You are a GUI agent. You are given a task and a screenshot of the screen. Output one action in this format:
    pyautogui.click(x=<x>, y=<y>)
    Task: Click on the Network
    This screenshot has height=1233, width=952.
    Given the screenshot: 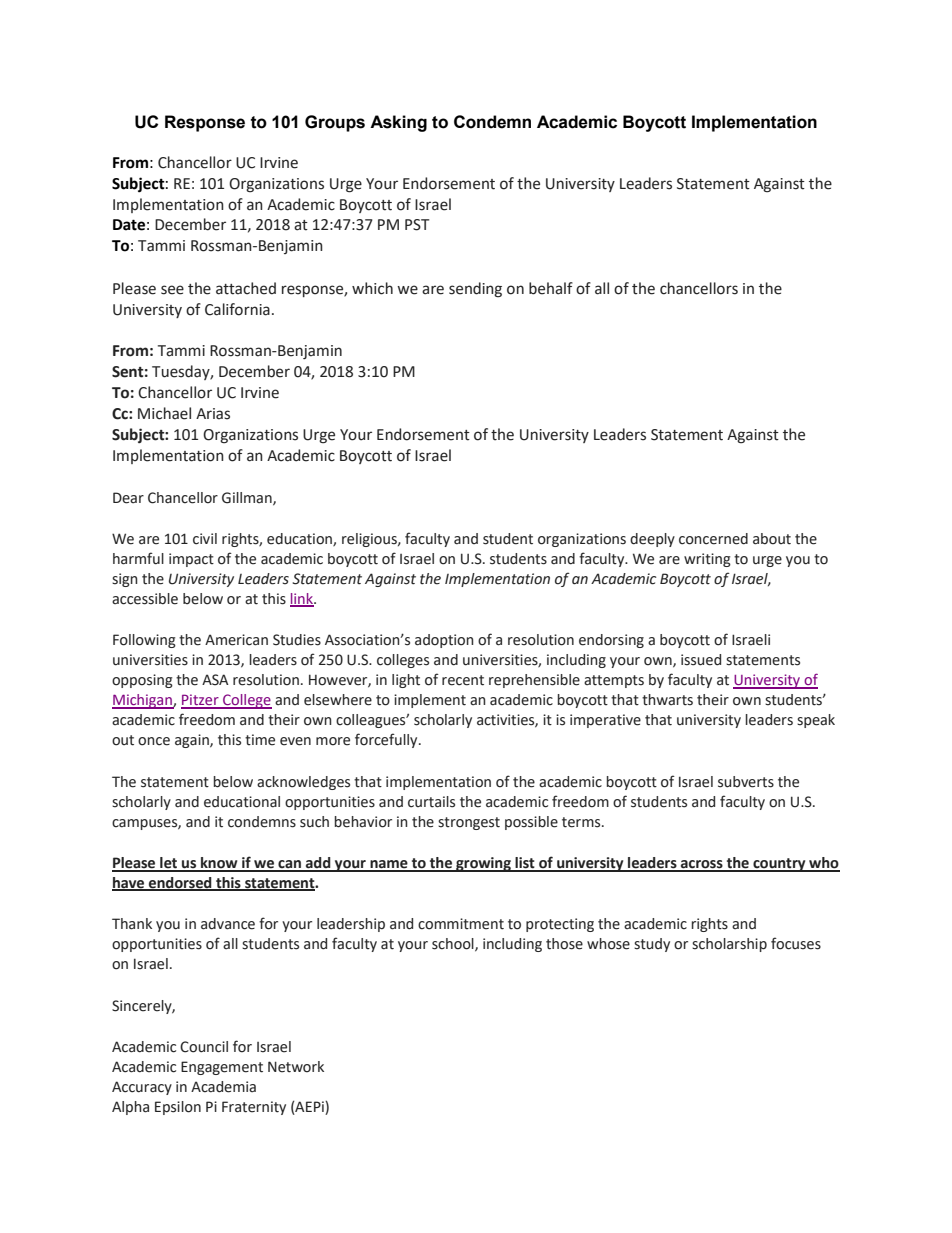 What is the action you would take?
    pyautogui.click(x=296, y=1067)
